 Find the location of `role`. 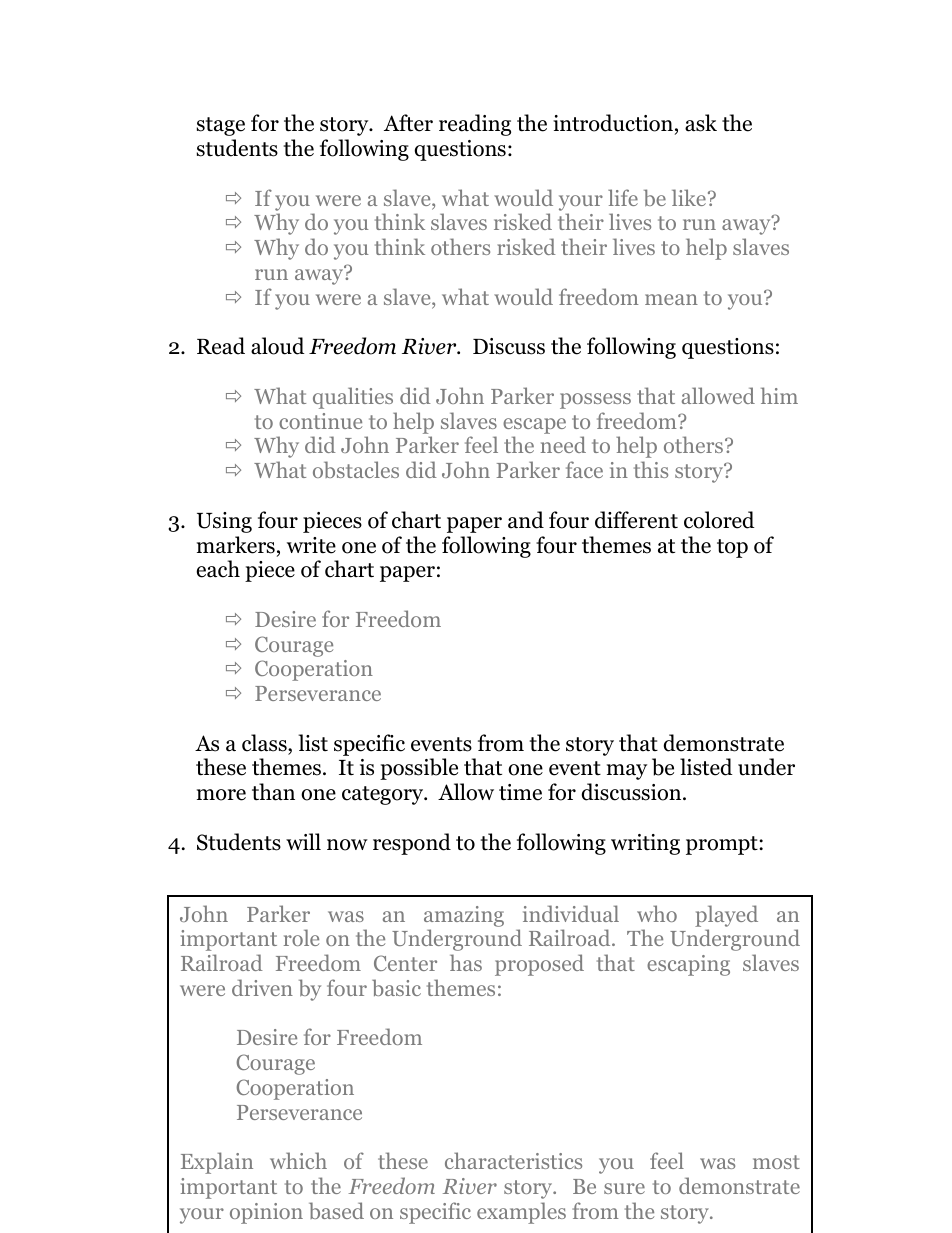

role is located at coordinates (301, 937).
